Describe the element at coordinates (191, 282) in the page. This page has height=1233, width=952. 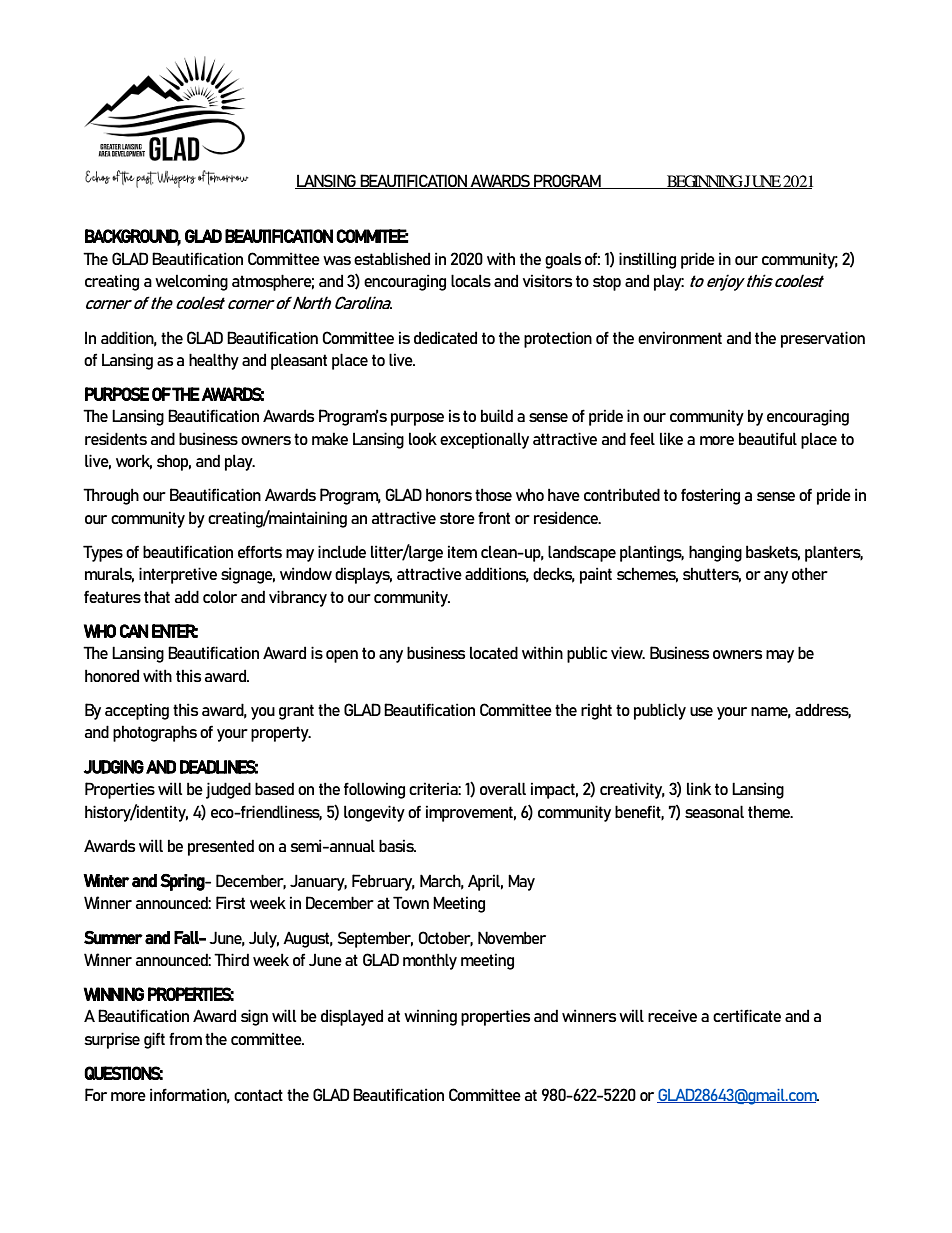
I see `welcoming` at that location.
